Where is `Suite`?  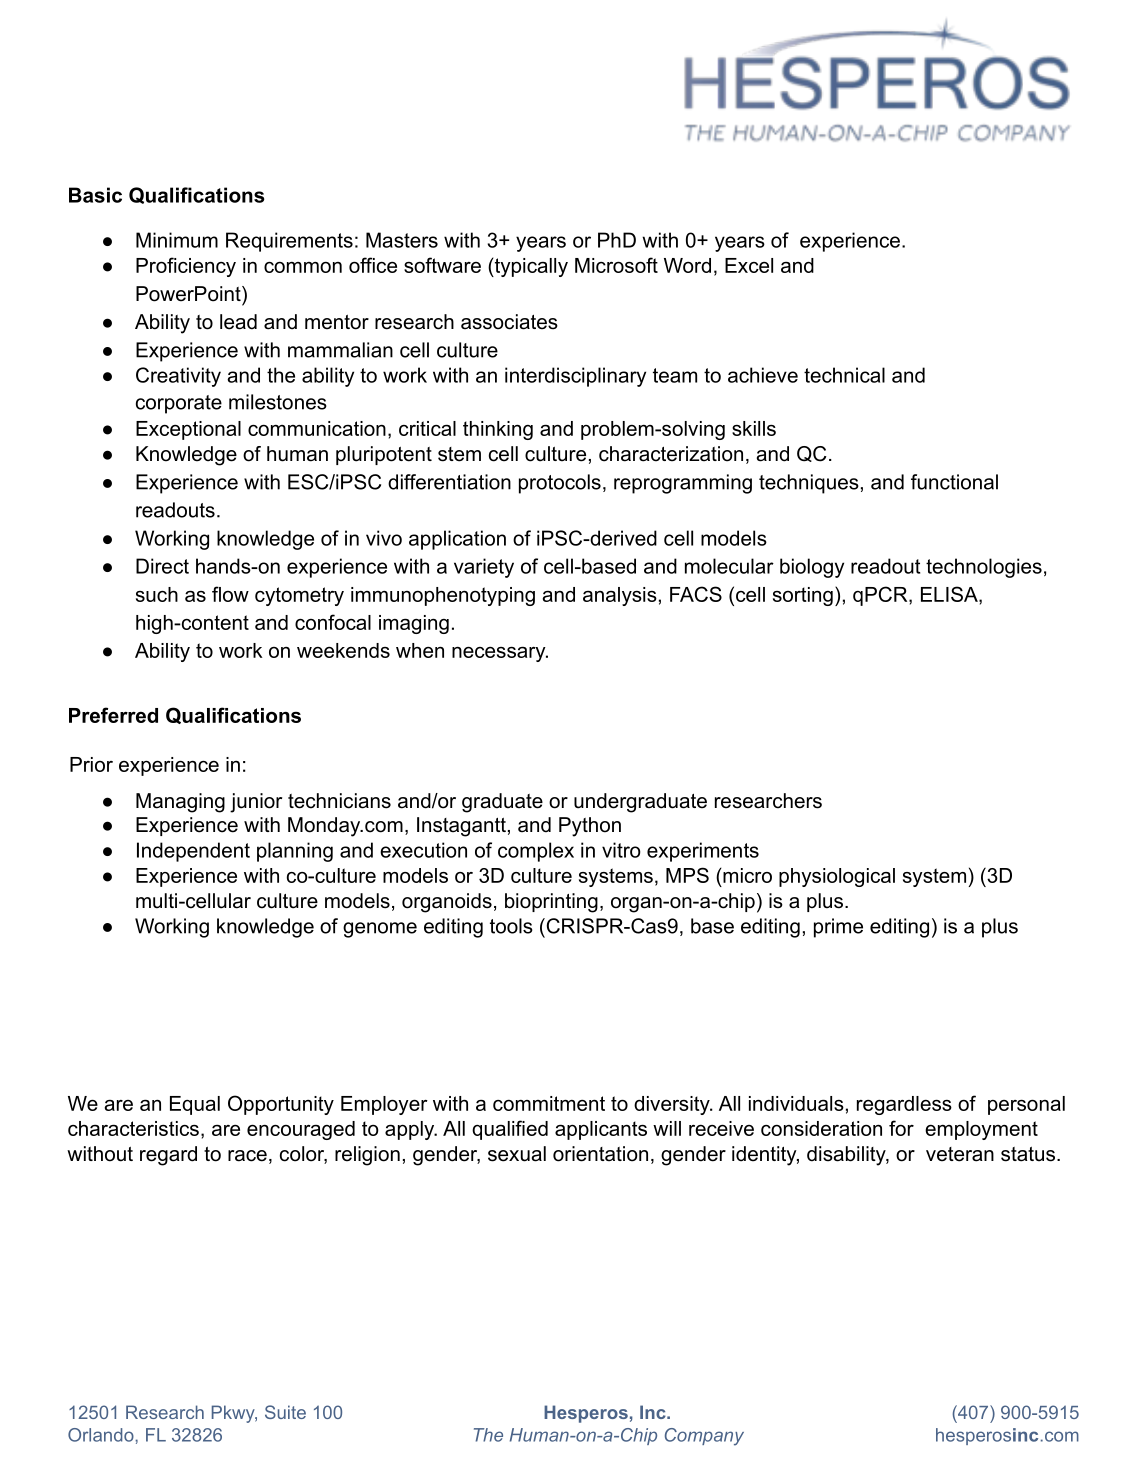 Suite is located at coordinates (285, 1412).
